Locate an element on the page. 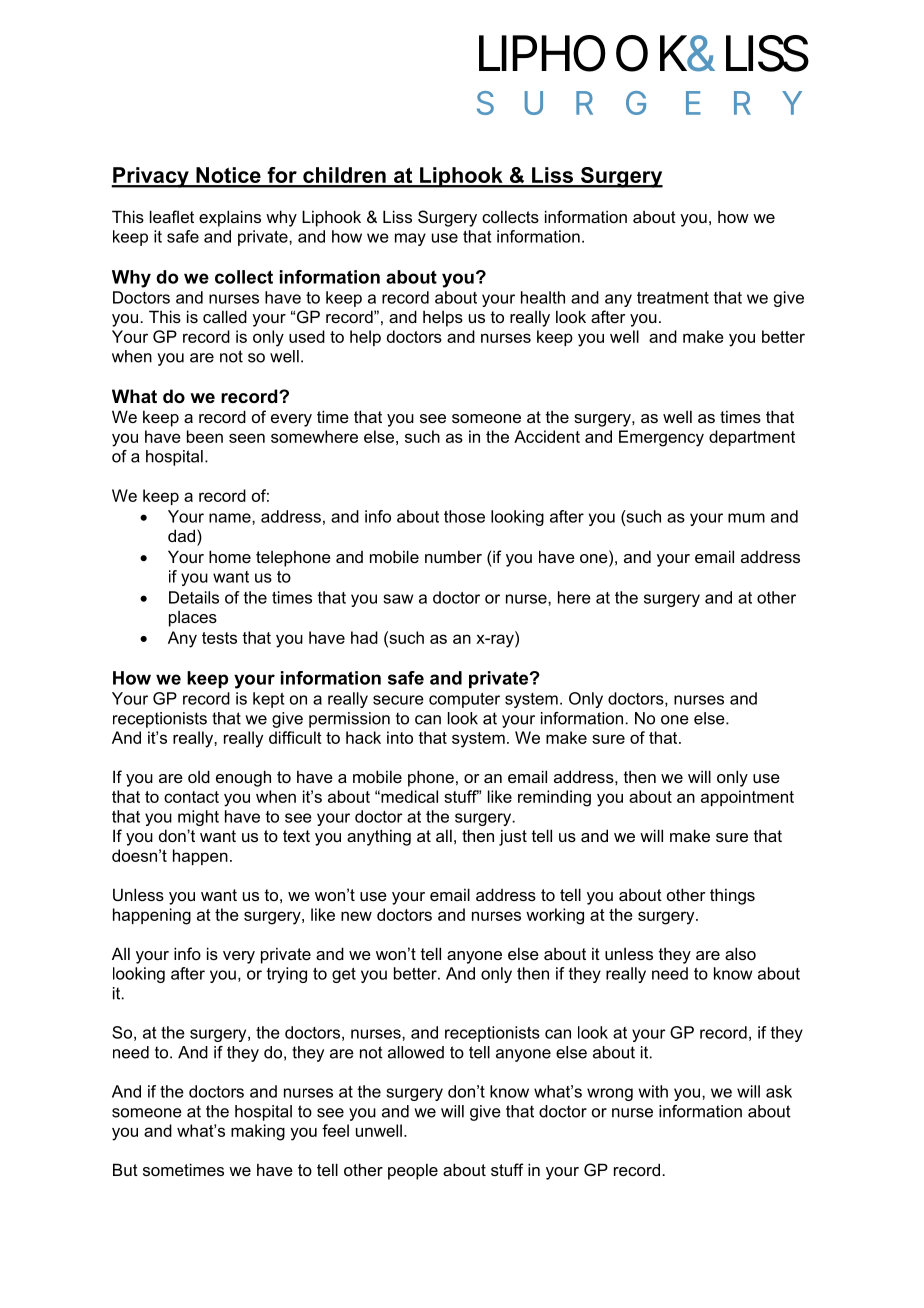  might is located at coordinates (198, 818).
